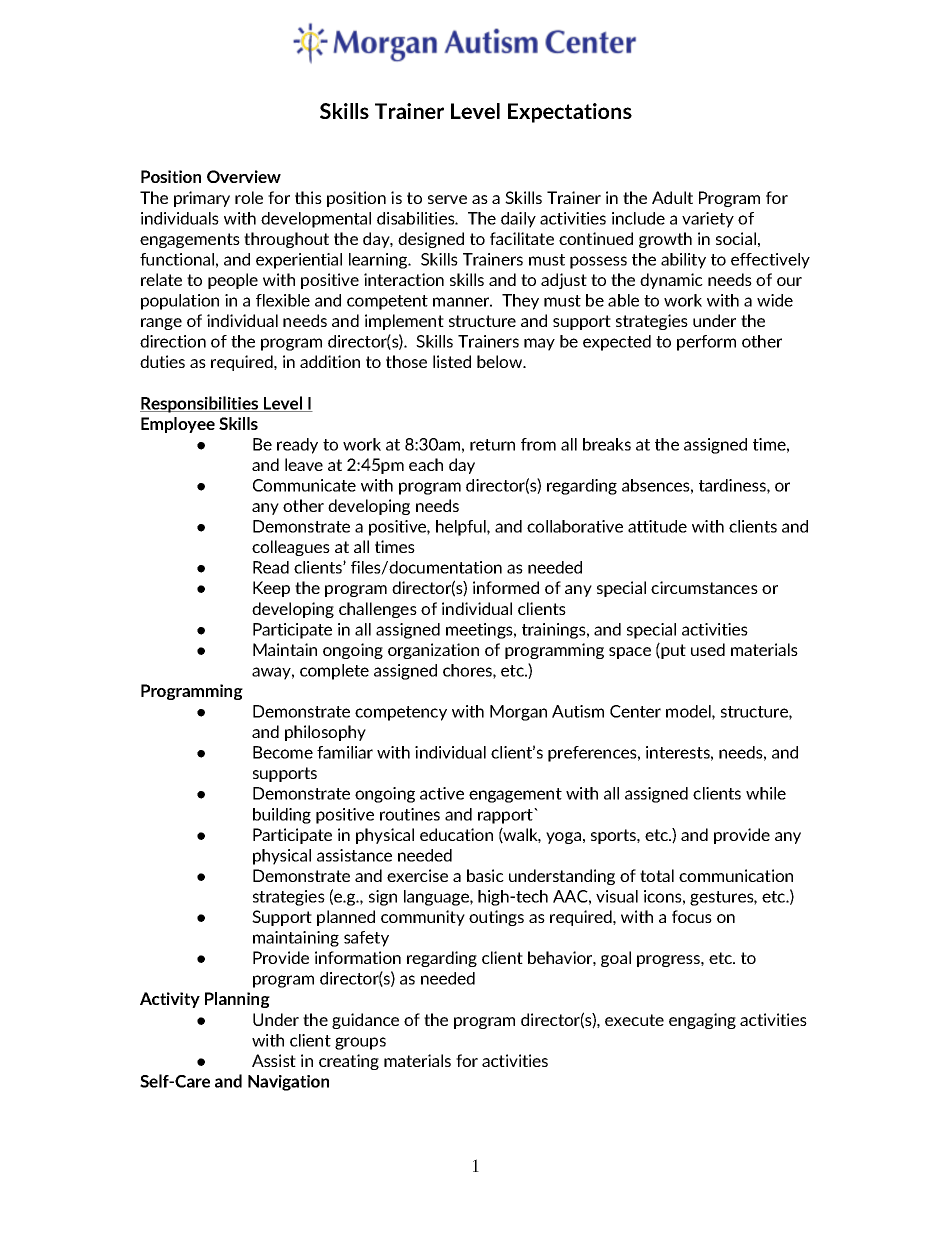  I want to click on serve, so click(447, 199).
